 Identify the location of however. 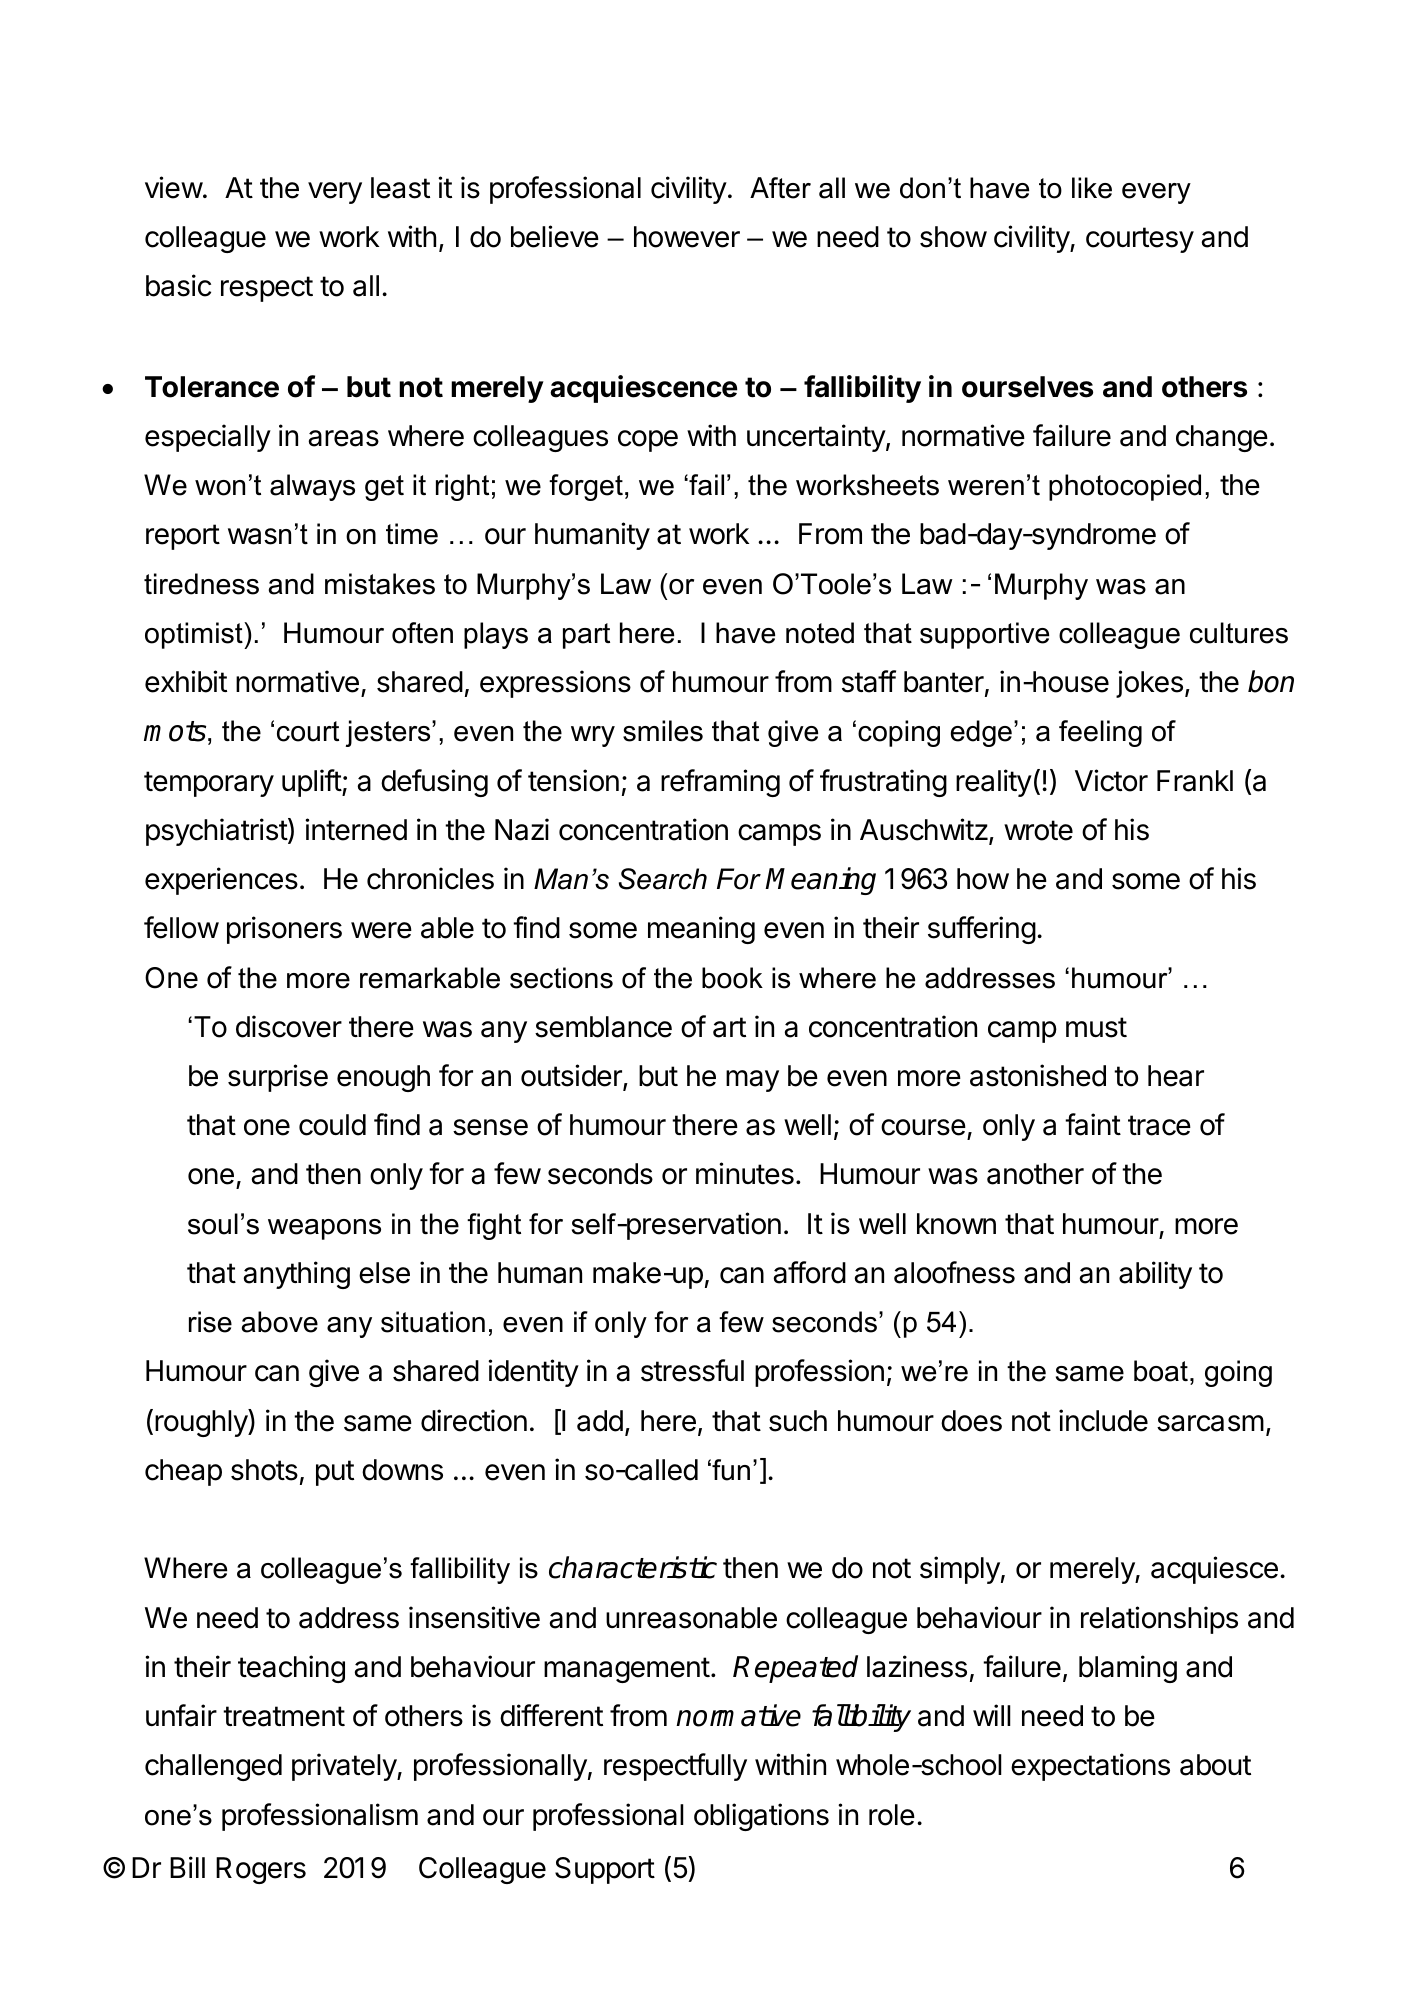
(687, 237).
